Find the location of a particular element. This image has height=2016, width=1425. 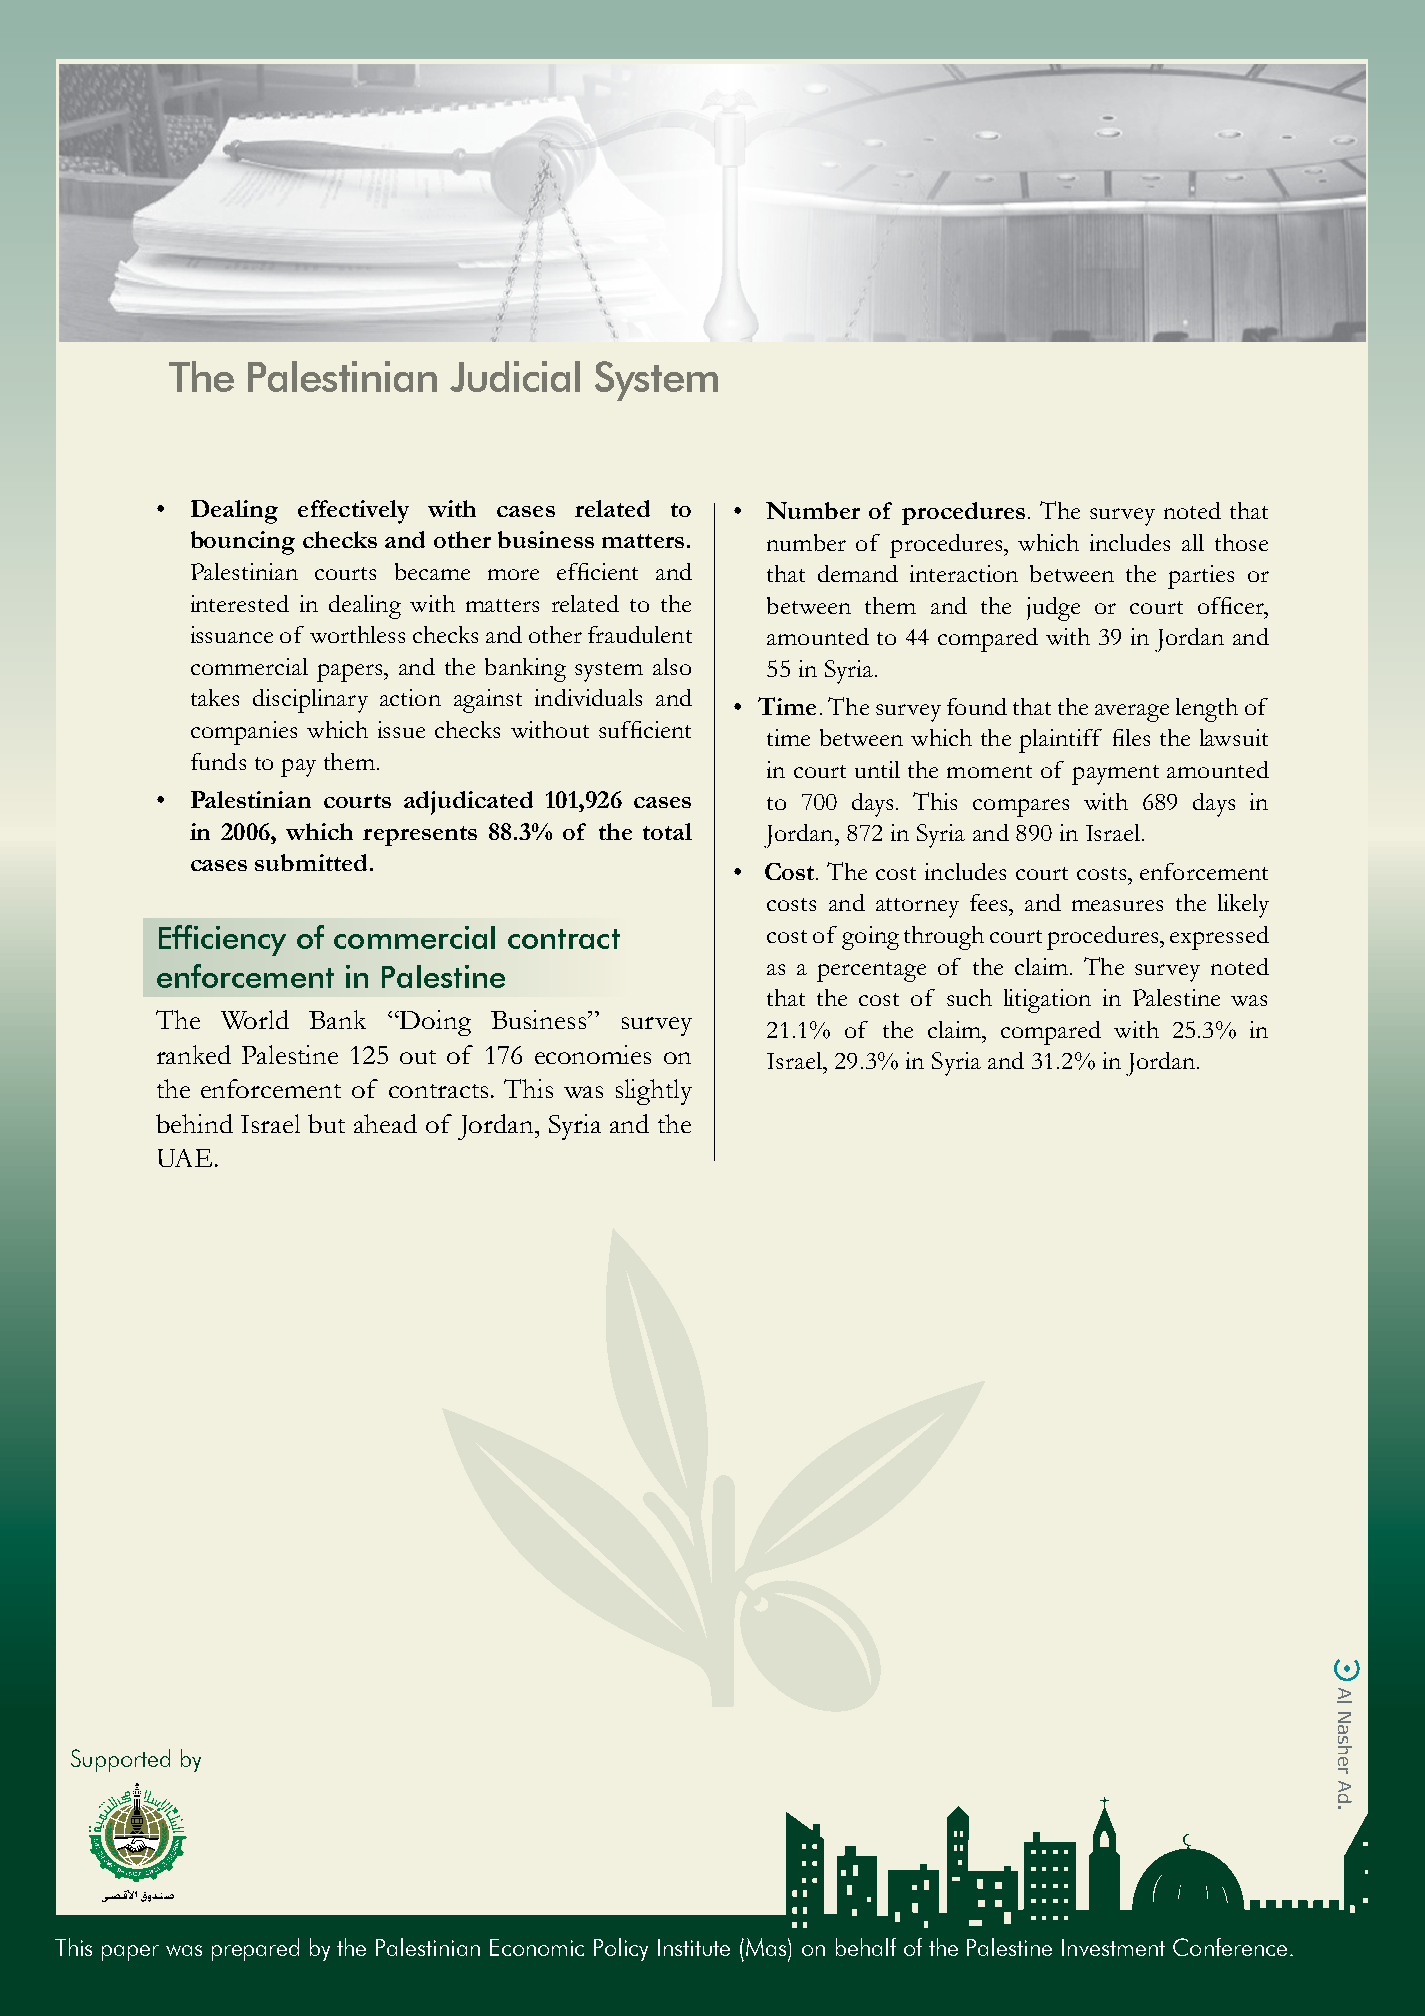

Investment is located at coordinates (1113, 1947).
